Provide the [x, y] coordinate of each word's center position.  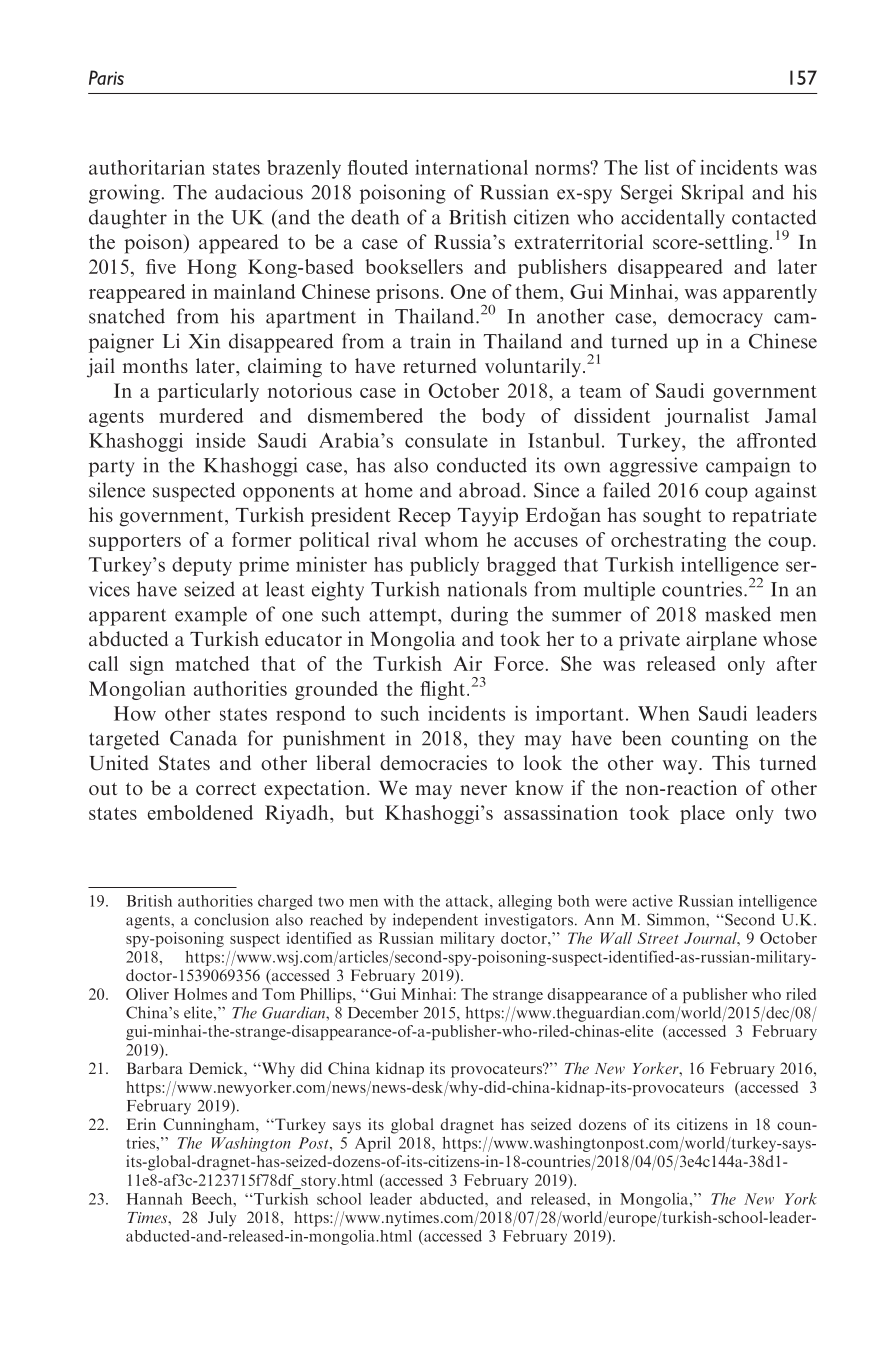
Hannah [155, 1199]
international [471, 167]
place [702, 814]
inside [221, 440]
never [483, 790]
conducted [482, 465]
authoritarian [147, 167]
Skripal [712, 194]
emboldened [200, 812]
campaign [748, 467]
